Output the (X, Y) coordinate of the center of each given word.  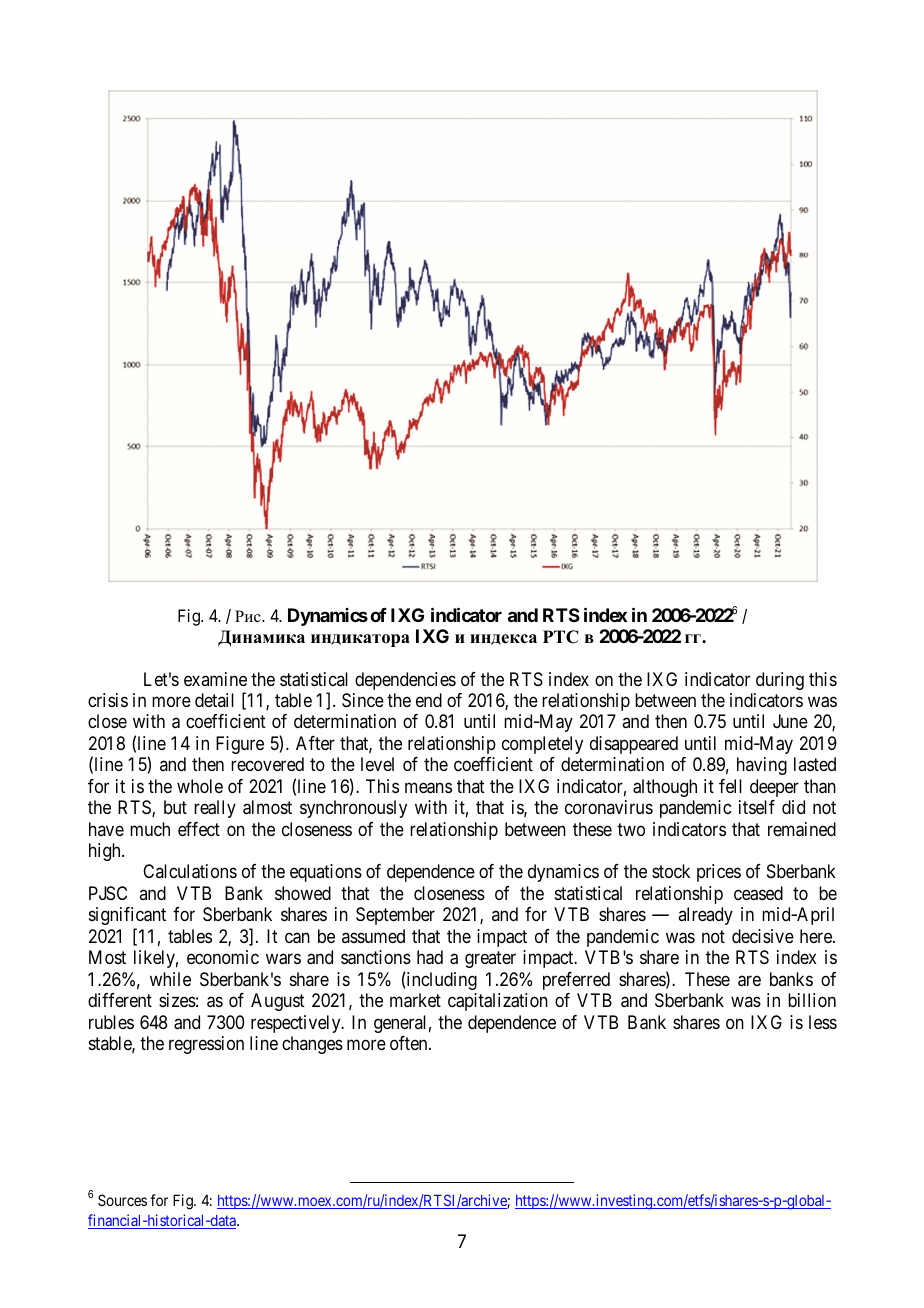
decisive (763, 936)
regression (206, 1045)
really (215, 809)
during (780, 681)
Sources (122, 1200)
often (410, 1043)
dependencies (405, 681)
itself (757, 807)
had (430, 957)
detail (214, 700)
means (428, 788)
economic (223, 957)
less (823, 1022)
